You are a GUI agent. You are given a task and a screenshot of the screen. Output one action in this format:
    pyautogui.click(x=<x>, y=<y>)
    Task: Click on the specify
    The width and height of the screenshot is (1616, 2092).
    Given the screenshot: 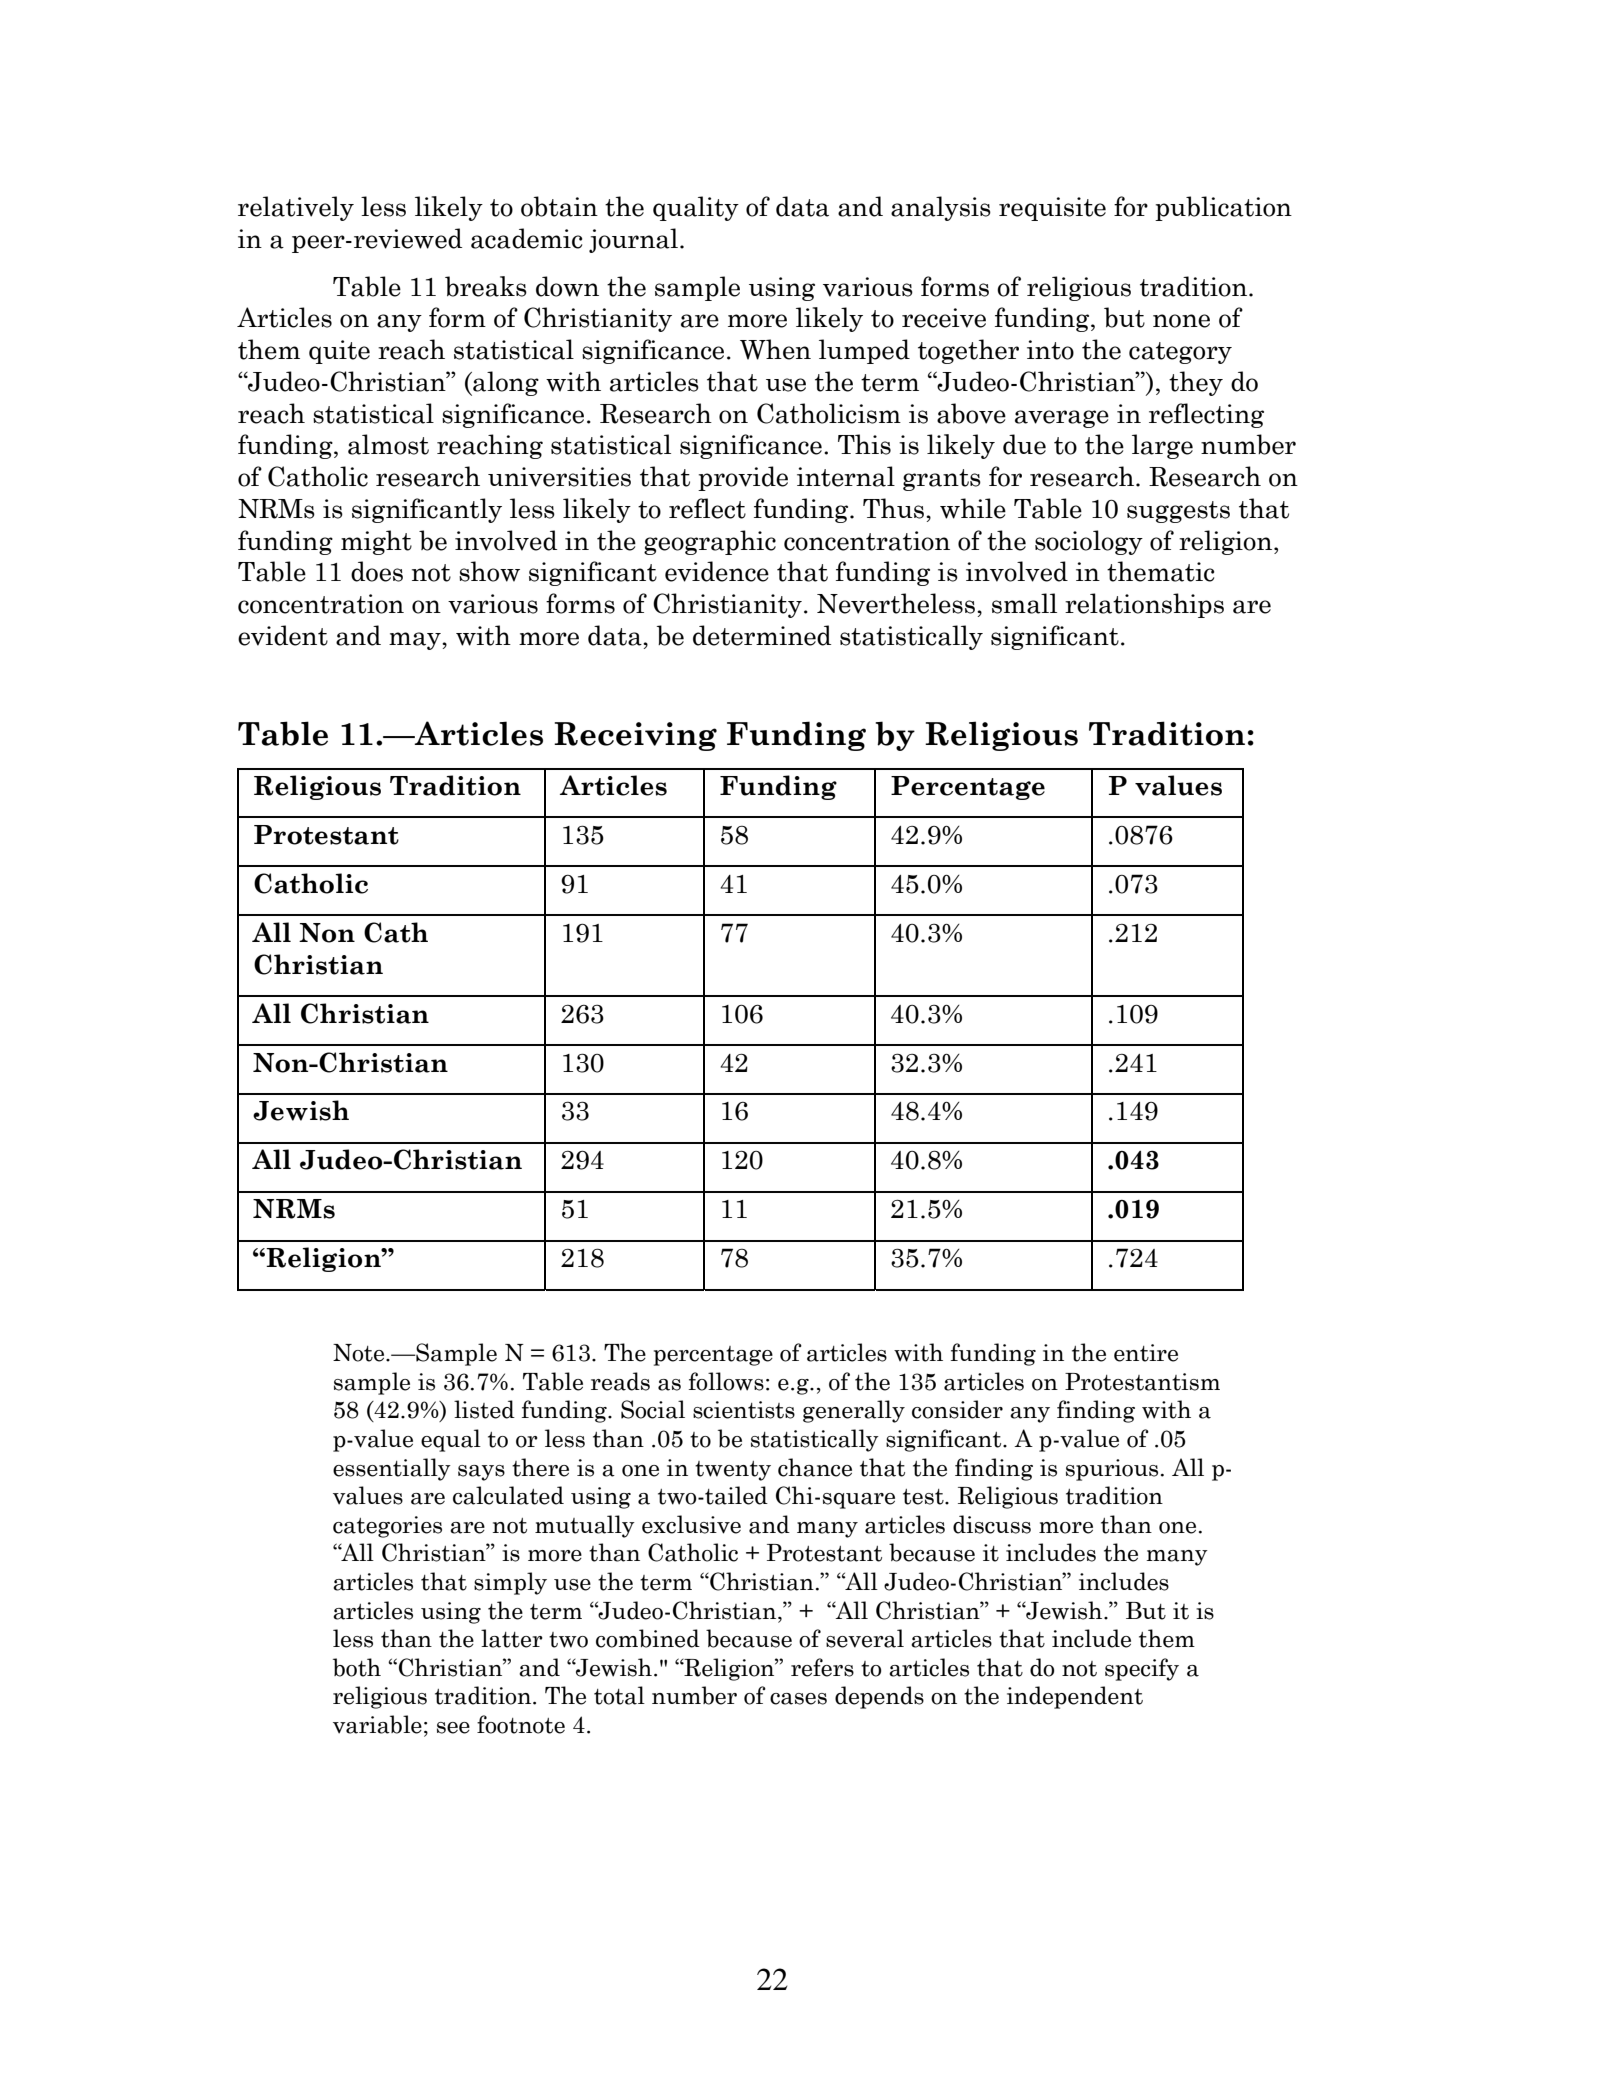 What is the action you would take?
    pyautogui.click(x=1142, y=1669)
